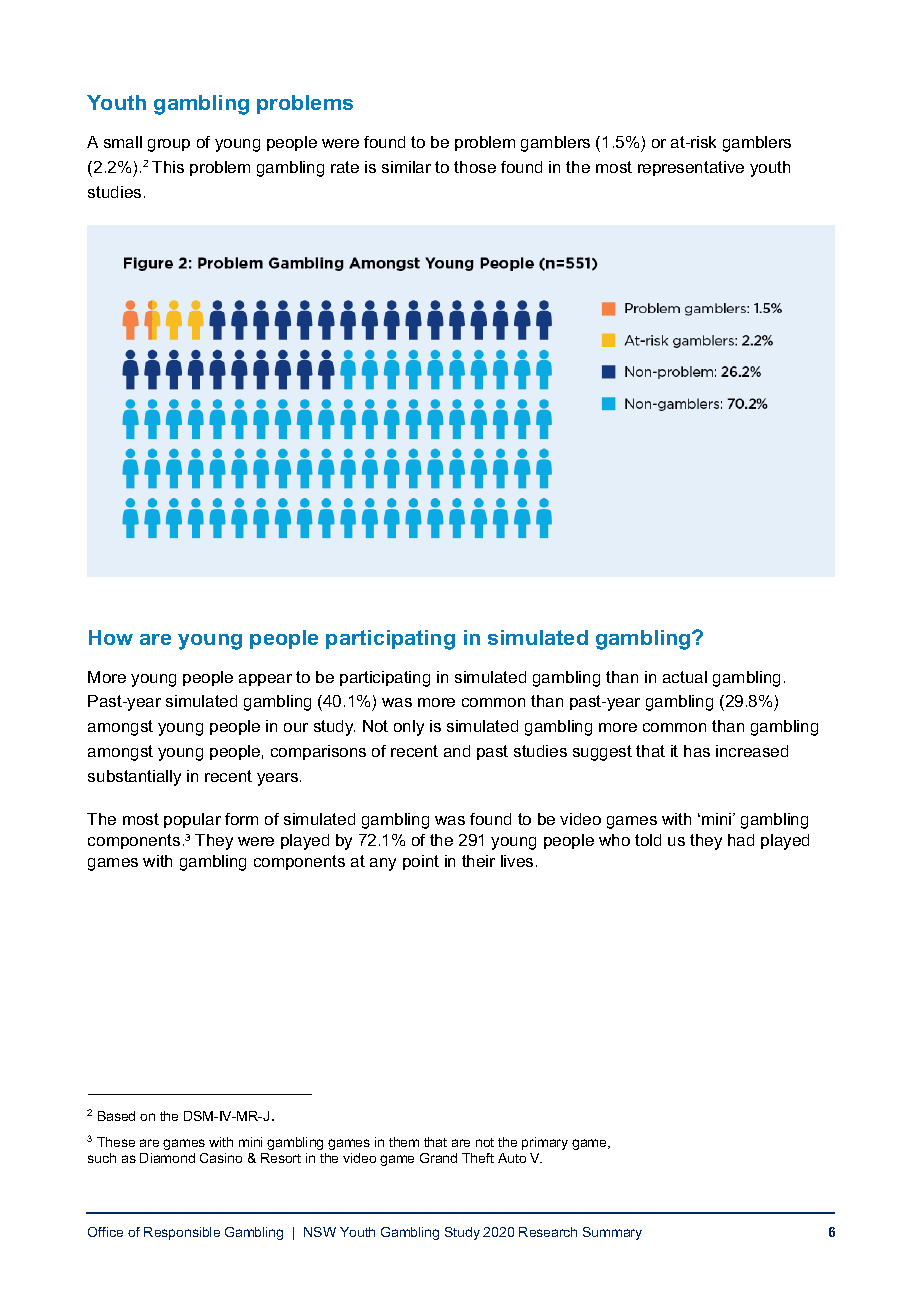  Describe the element at coordinates (612, 1233) in the screenshot. I see `Summary` at that location.
